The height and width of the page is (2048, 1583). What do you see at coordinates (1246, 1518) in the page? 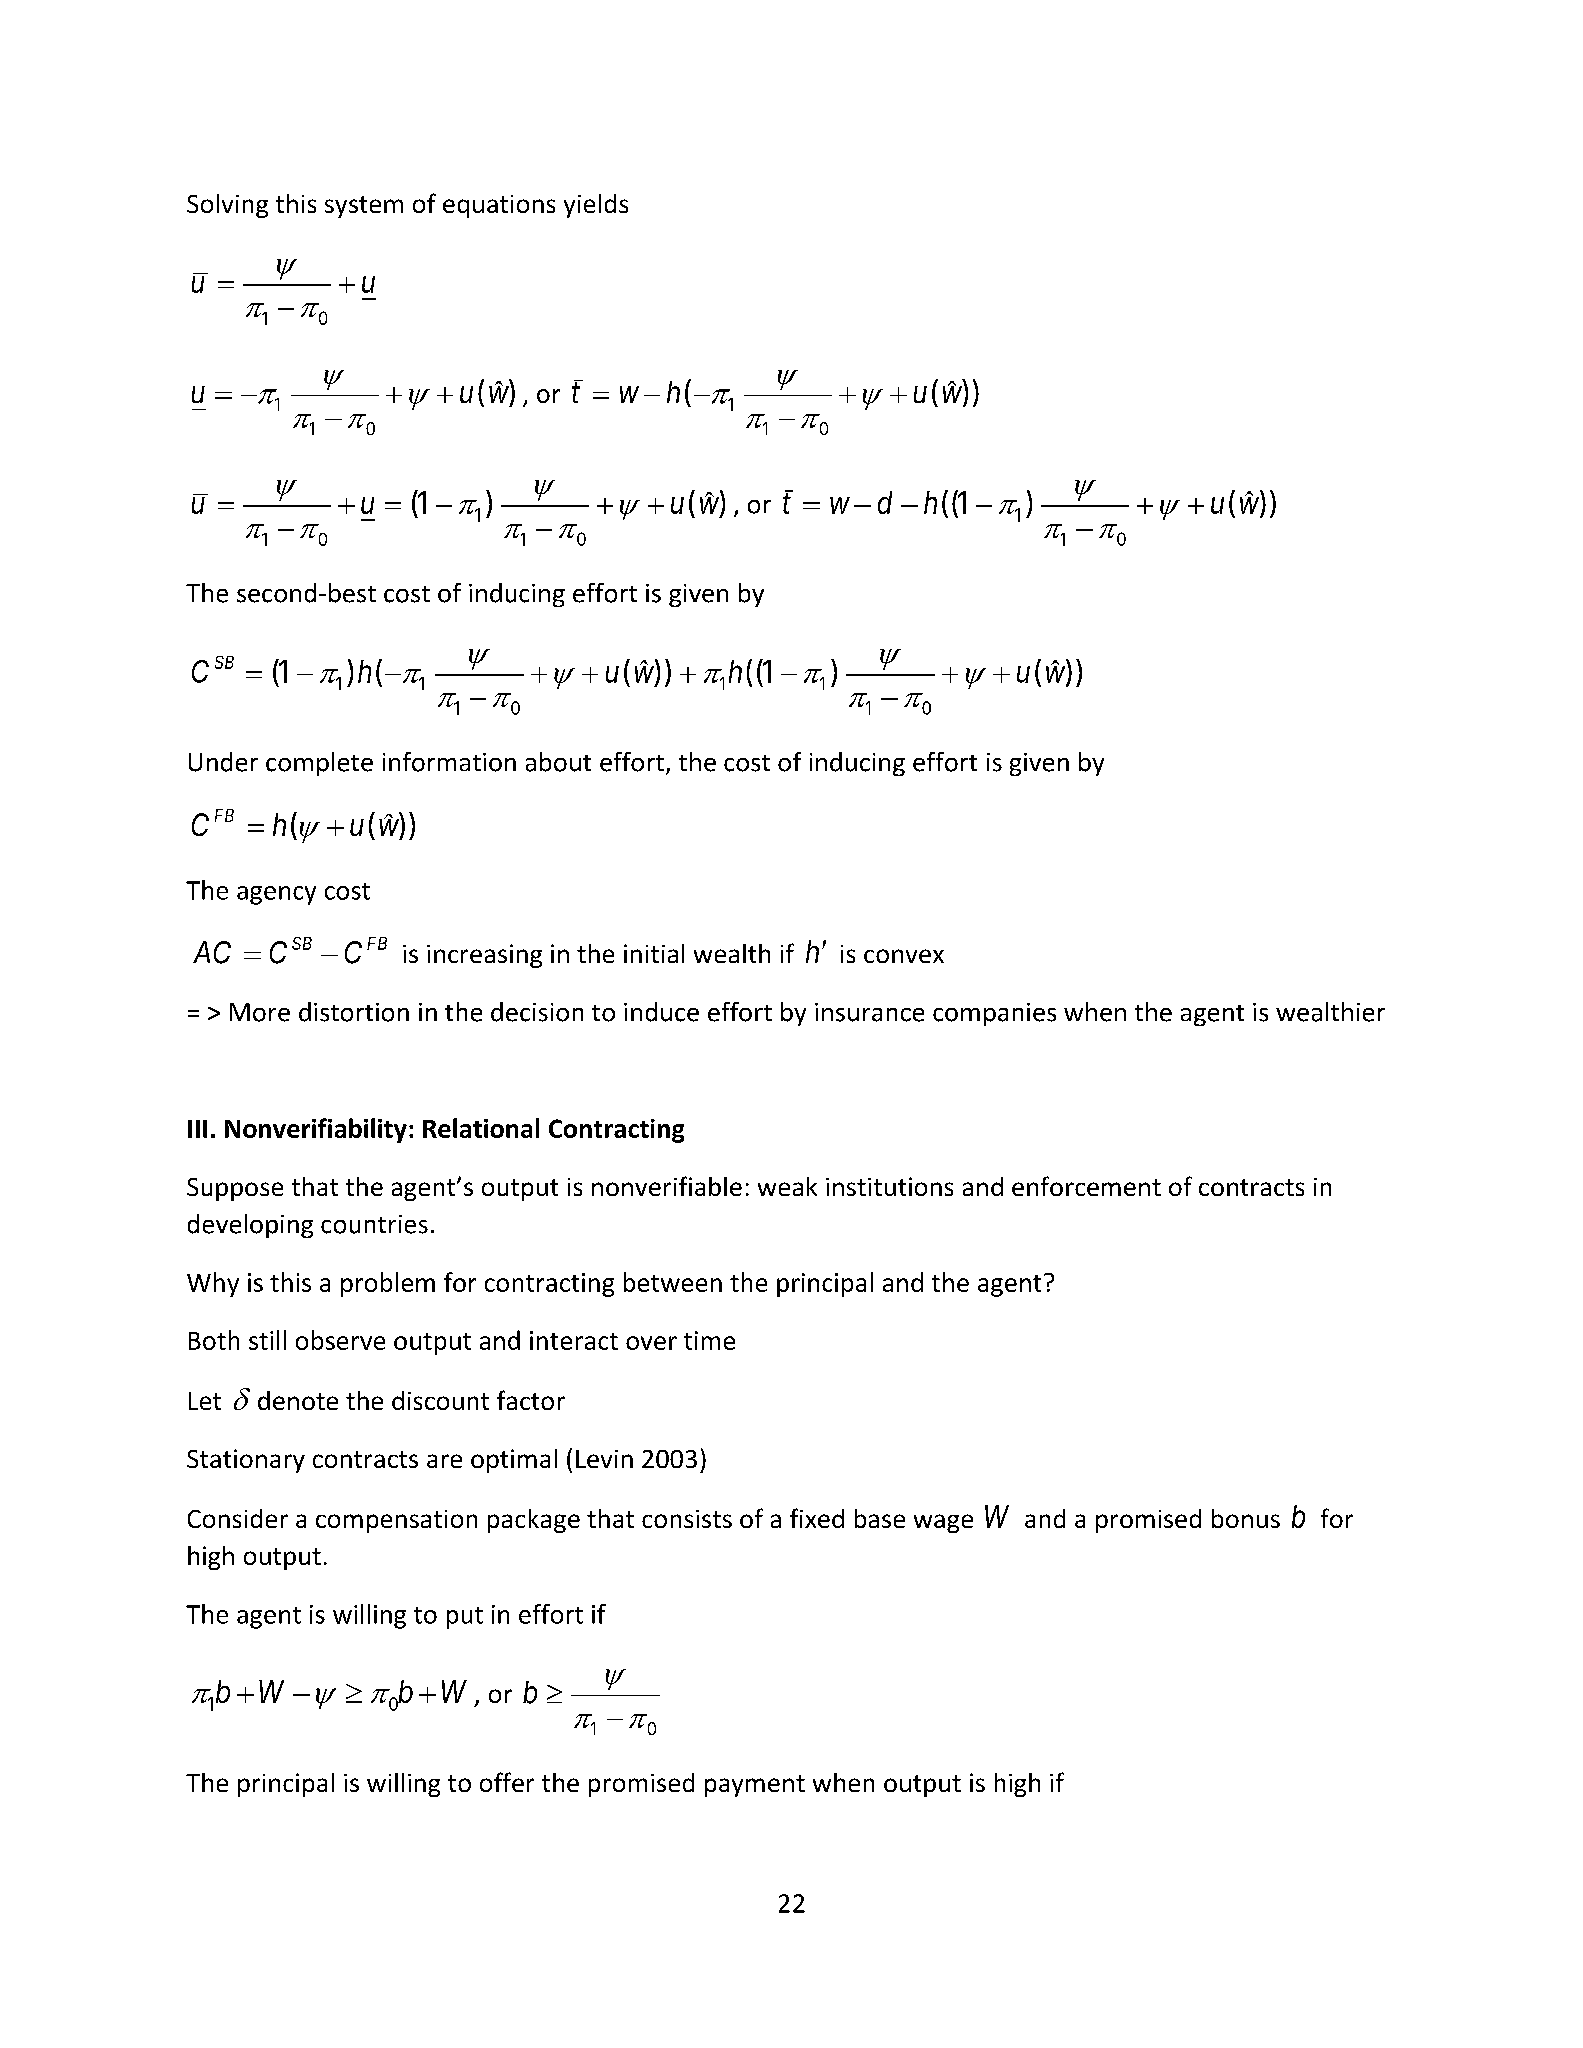
I see `bonus` at bounding box center [1246, 1518].
